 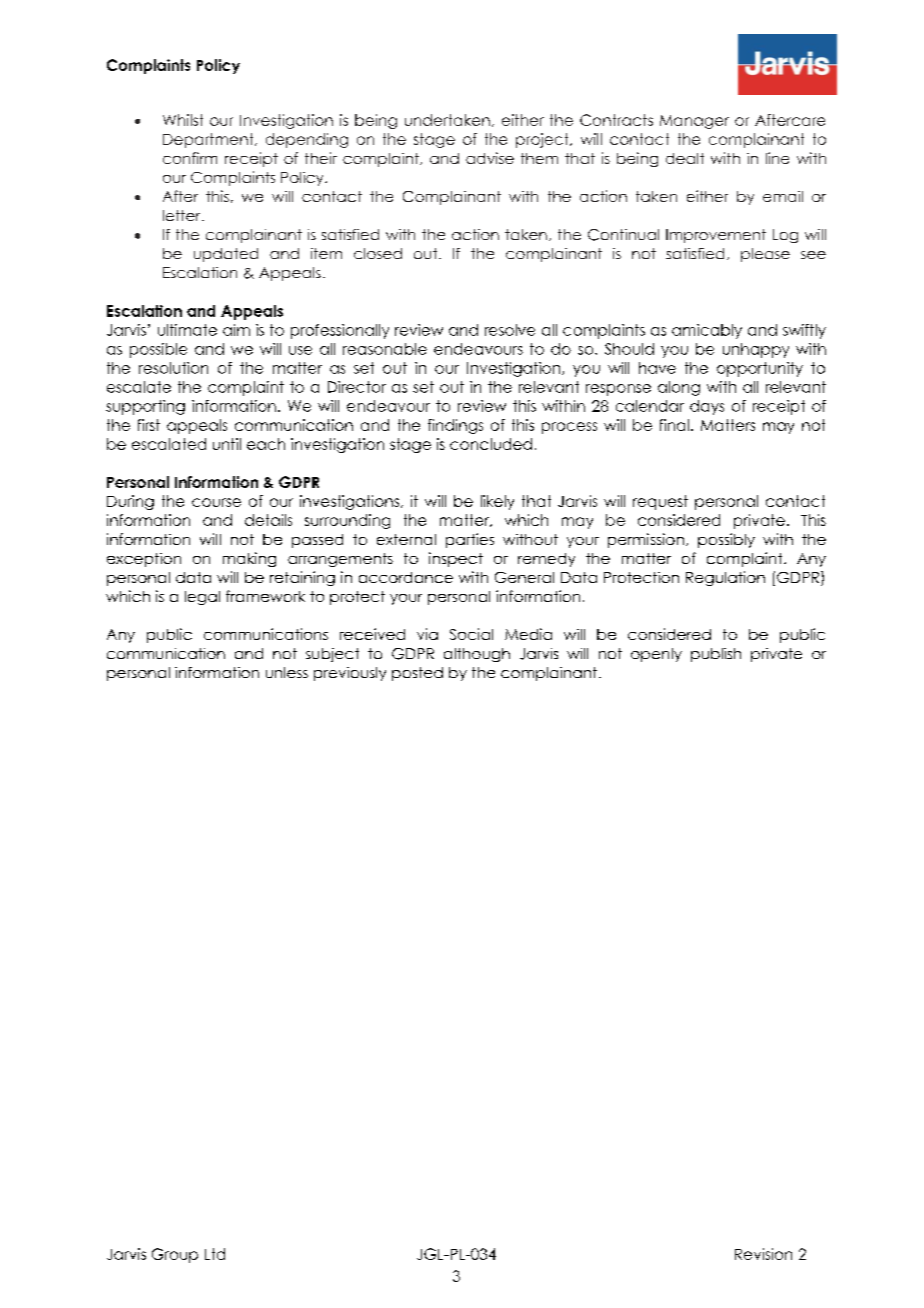 What do you see at coordinates (716, 655) in the document?
I see `publish` at bounding box center [716, 655].
